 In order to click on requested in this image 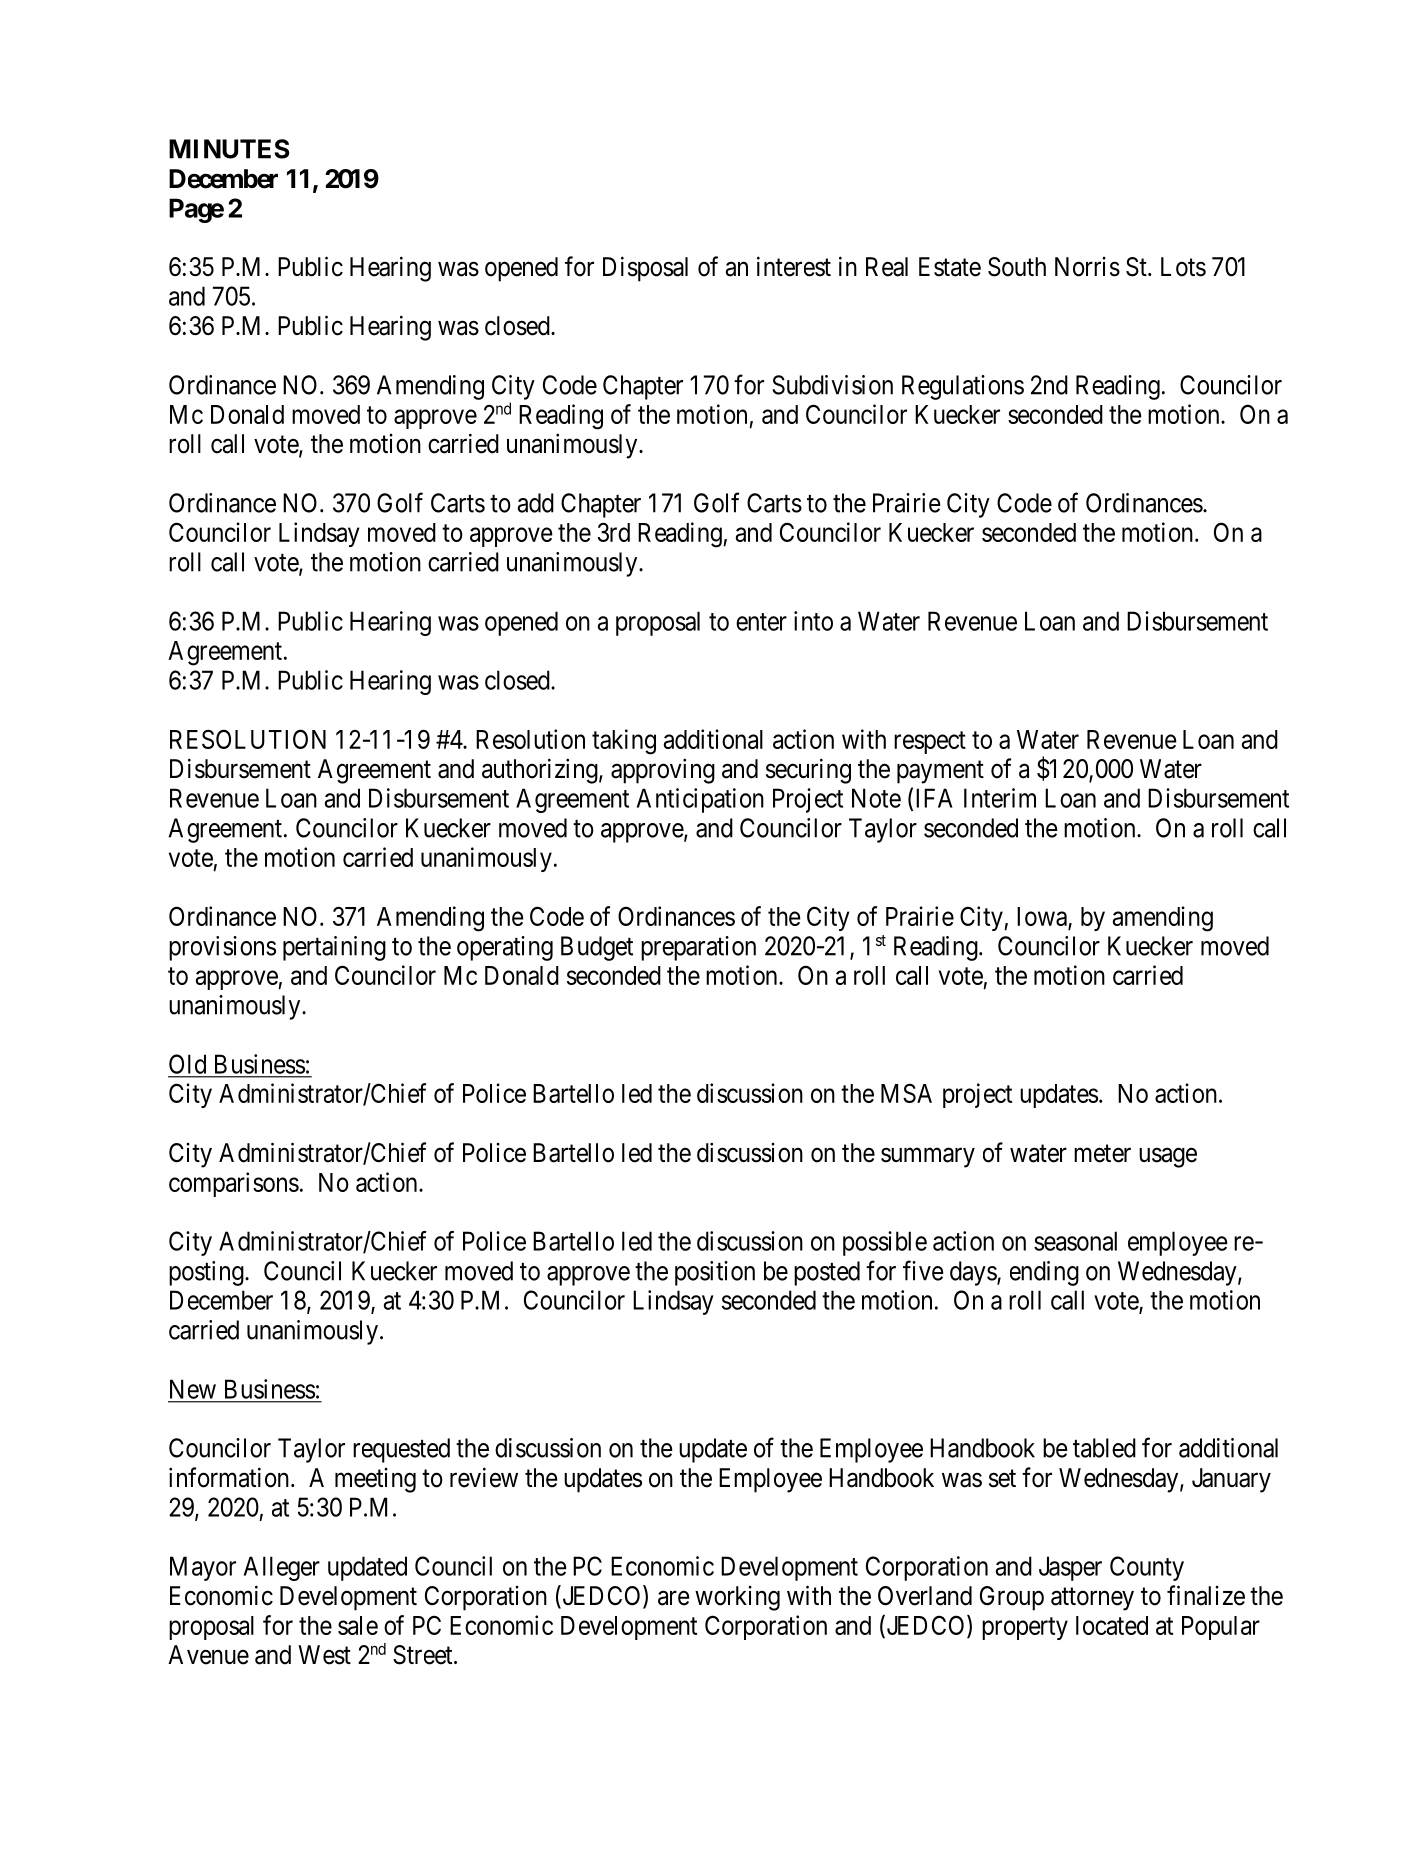, I will do `click(401, 1450)`.
